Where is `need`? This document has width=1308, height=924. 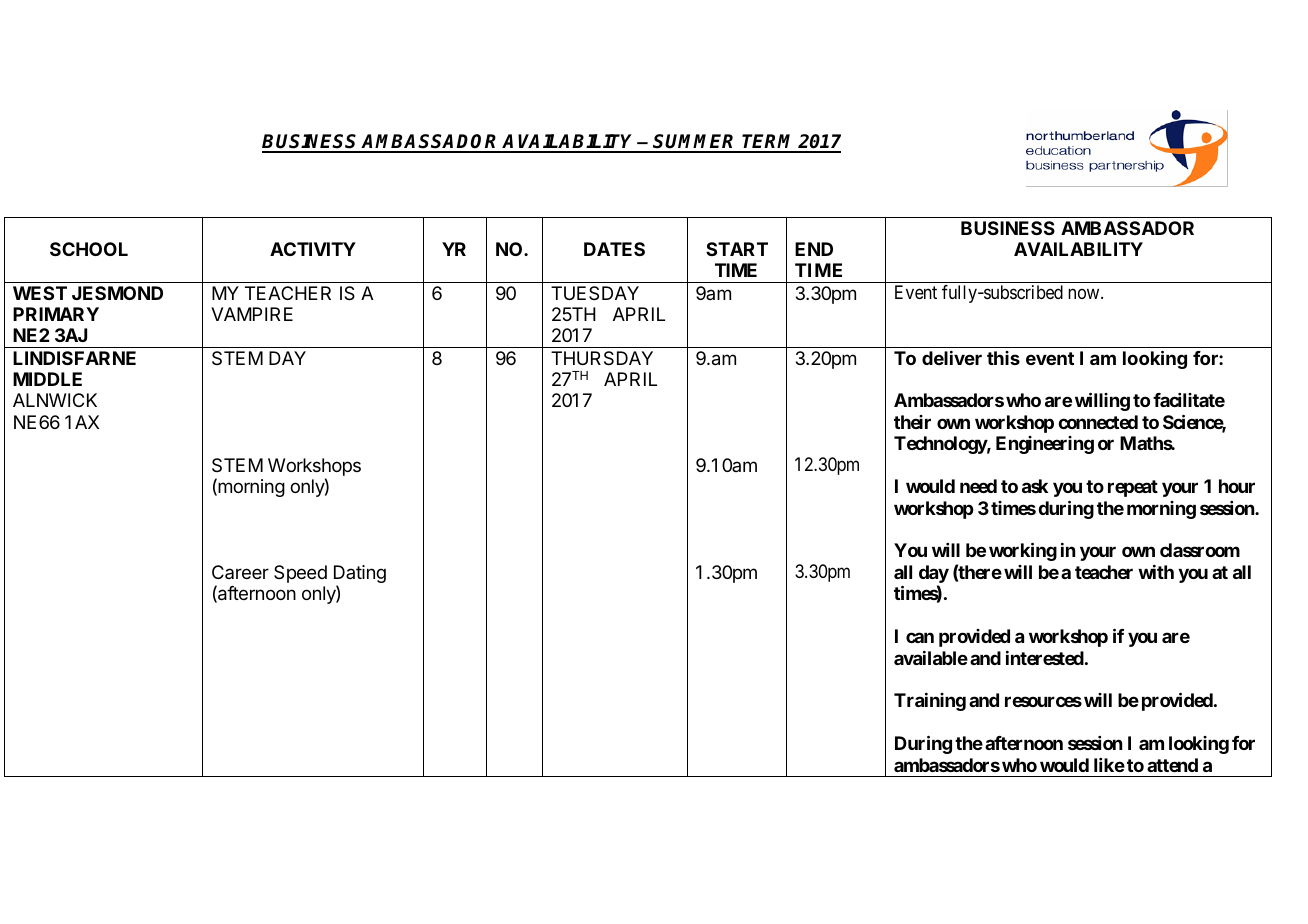
need is located at coordinates (978, 486).
